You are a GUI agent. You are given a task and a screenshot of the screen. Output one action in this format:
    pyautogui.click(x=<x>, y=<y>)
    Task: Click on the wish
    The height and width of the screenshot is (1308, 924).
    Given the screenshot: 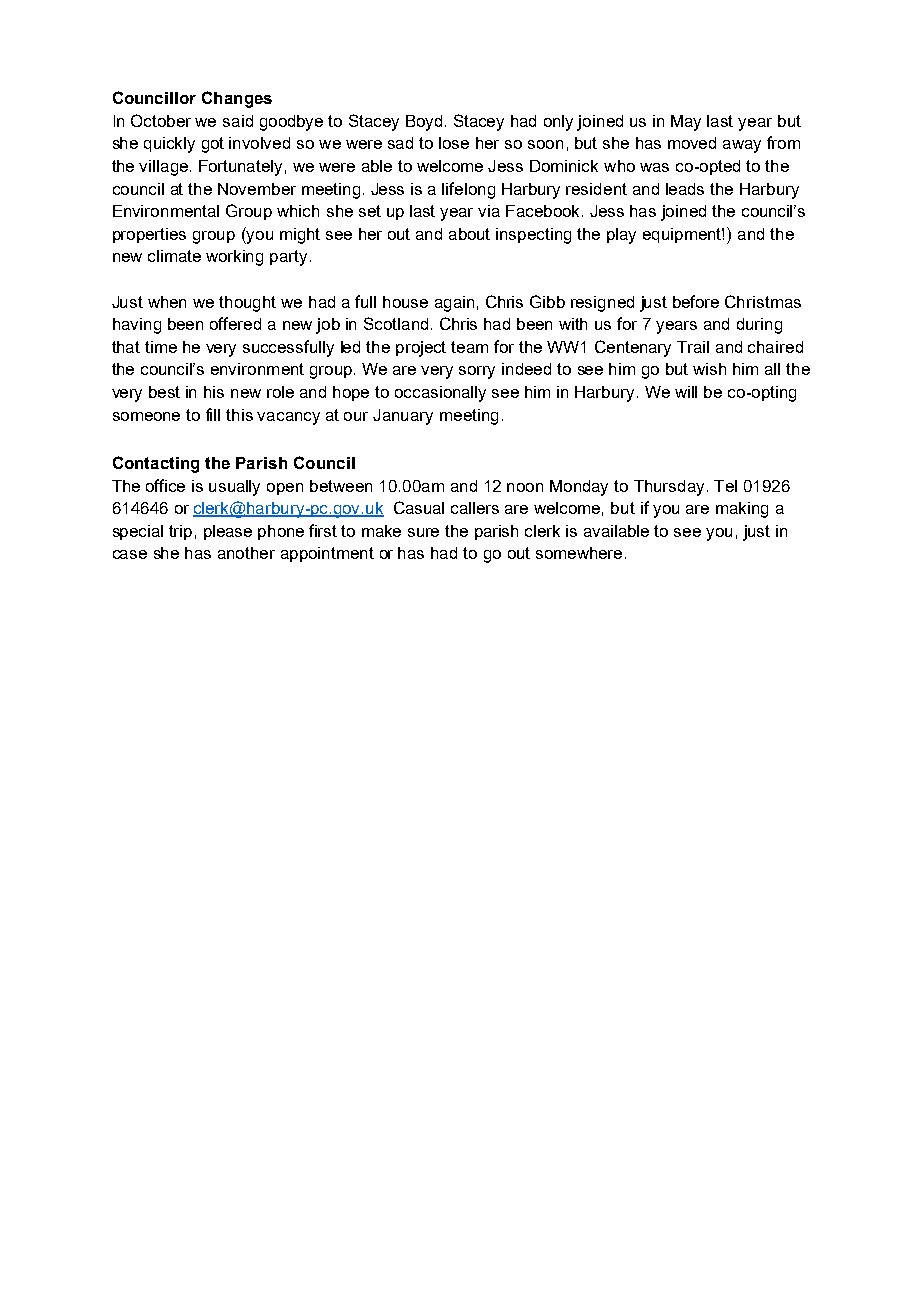 What is the action you would take?
    pyautogui.click(x=709, y=369)
